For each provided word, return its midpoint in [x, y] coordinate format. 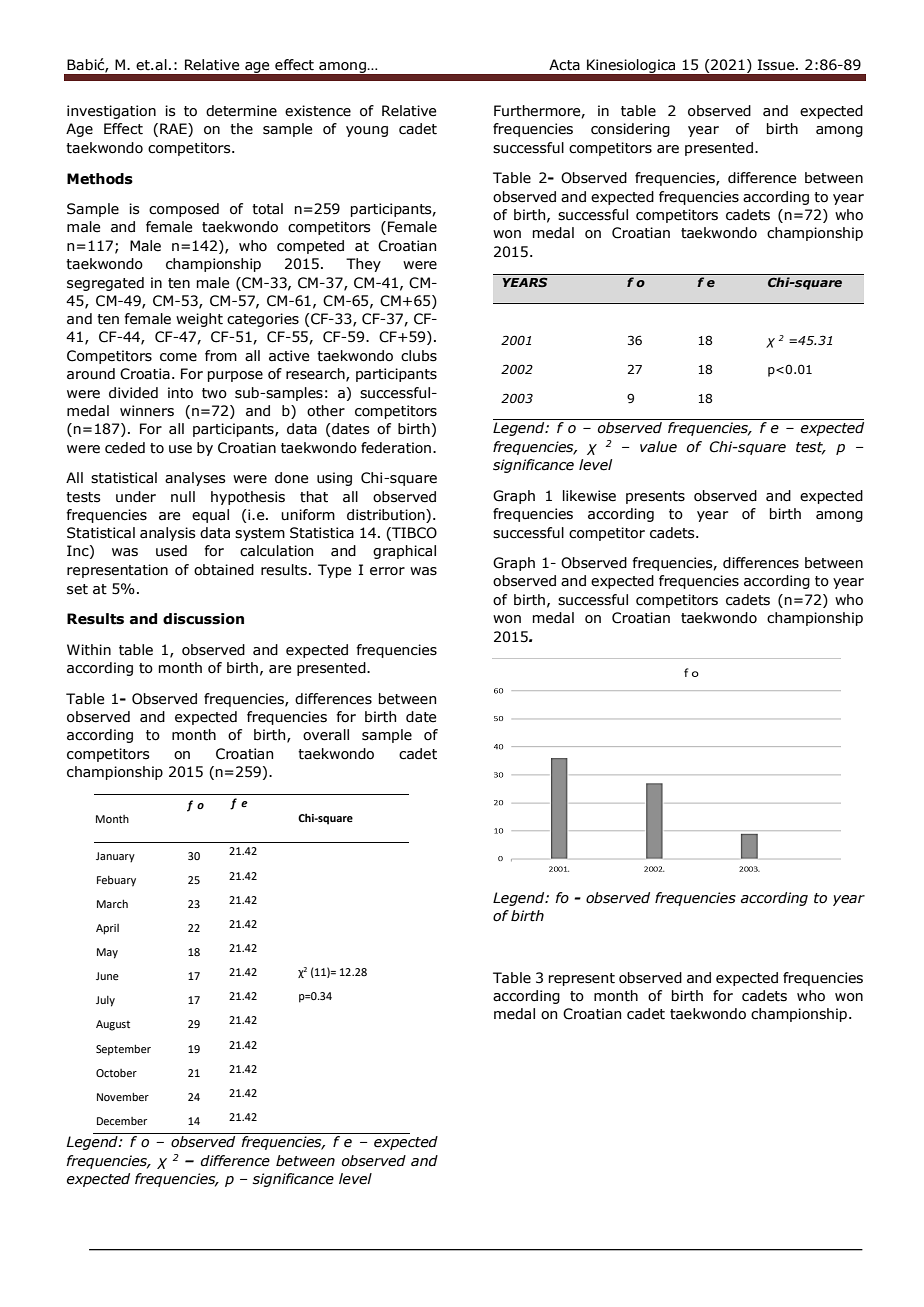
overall [326, 735]
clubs [419, 356]
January [115, 857]
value [658, 447]
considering [630, 130]
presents [655, 497]
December [122, 1121]
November [123, 1096]
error [387, 571]
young [367, 131]
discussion [203, 619]
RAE [174, 130]
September [123, 1050]
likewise [589, 496]
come [178, 357]
